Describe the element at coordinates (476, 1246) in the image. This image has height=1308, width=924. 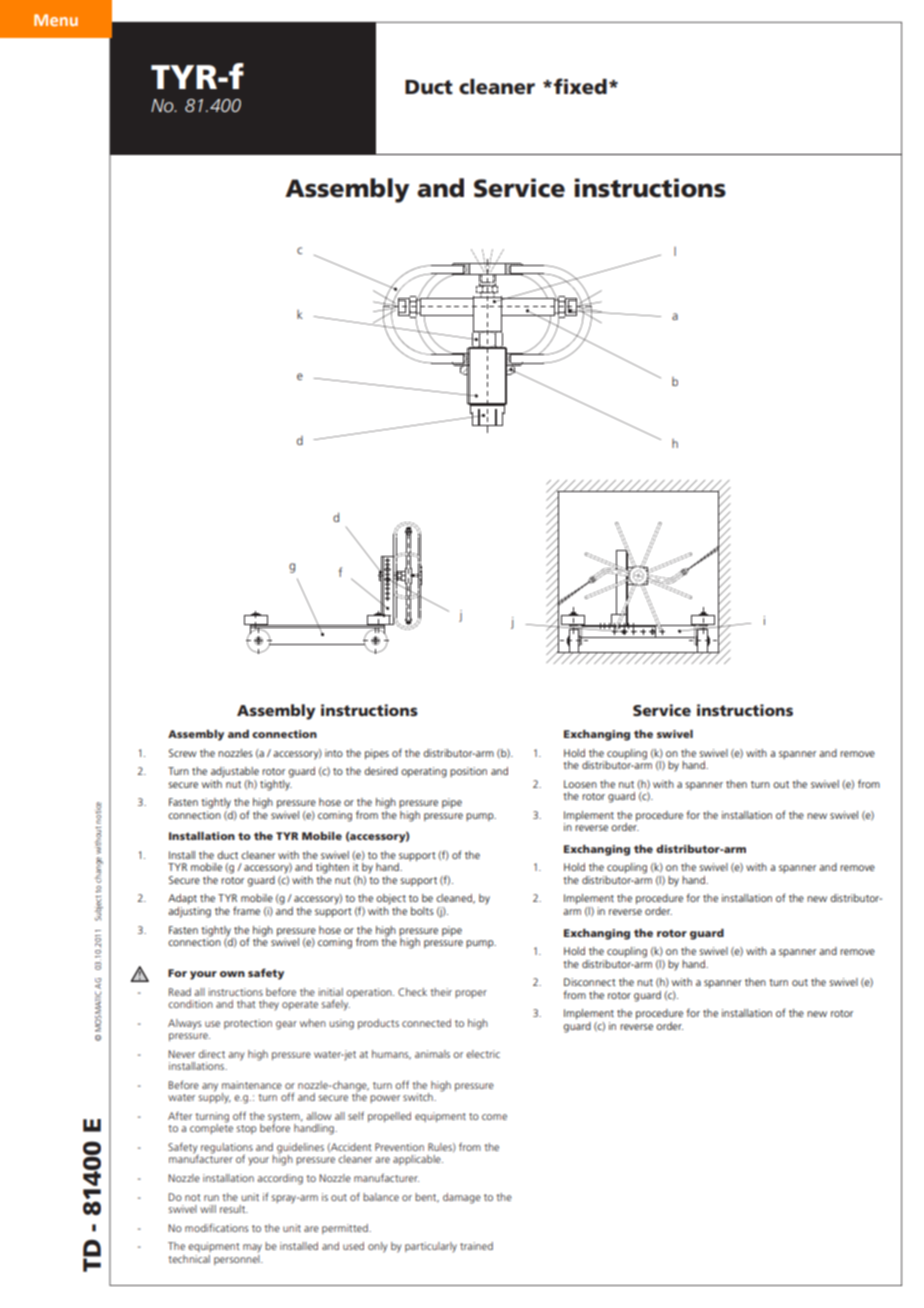
I see `trained` at that location.
